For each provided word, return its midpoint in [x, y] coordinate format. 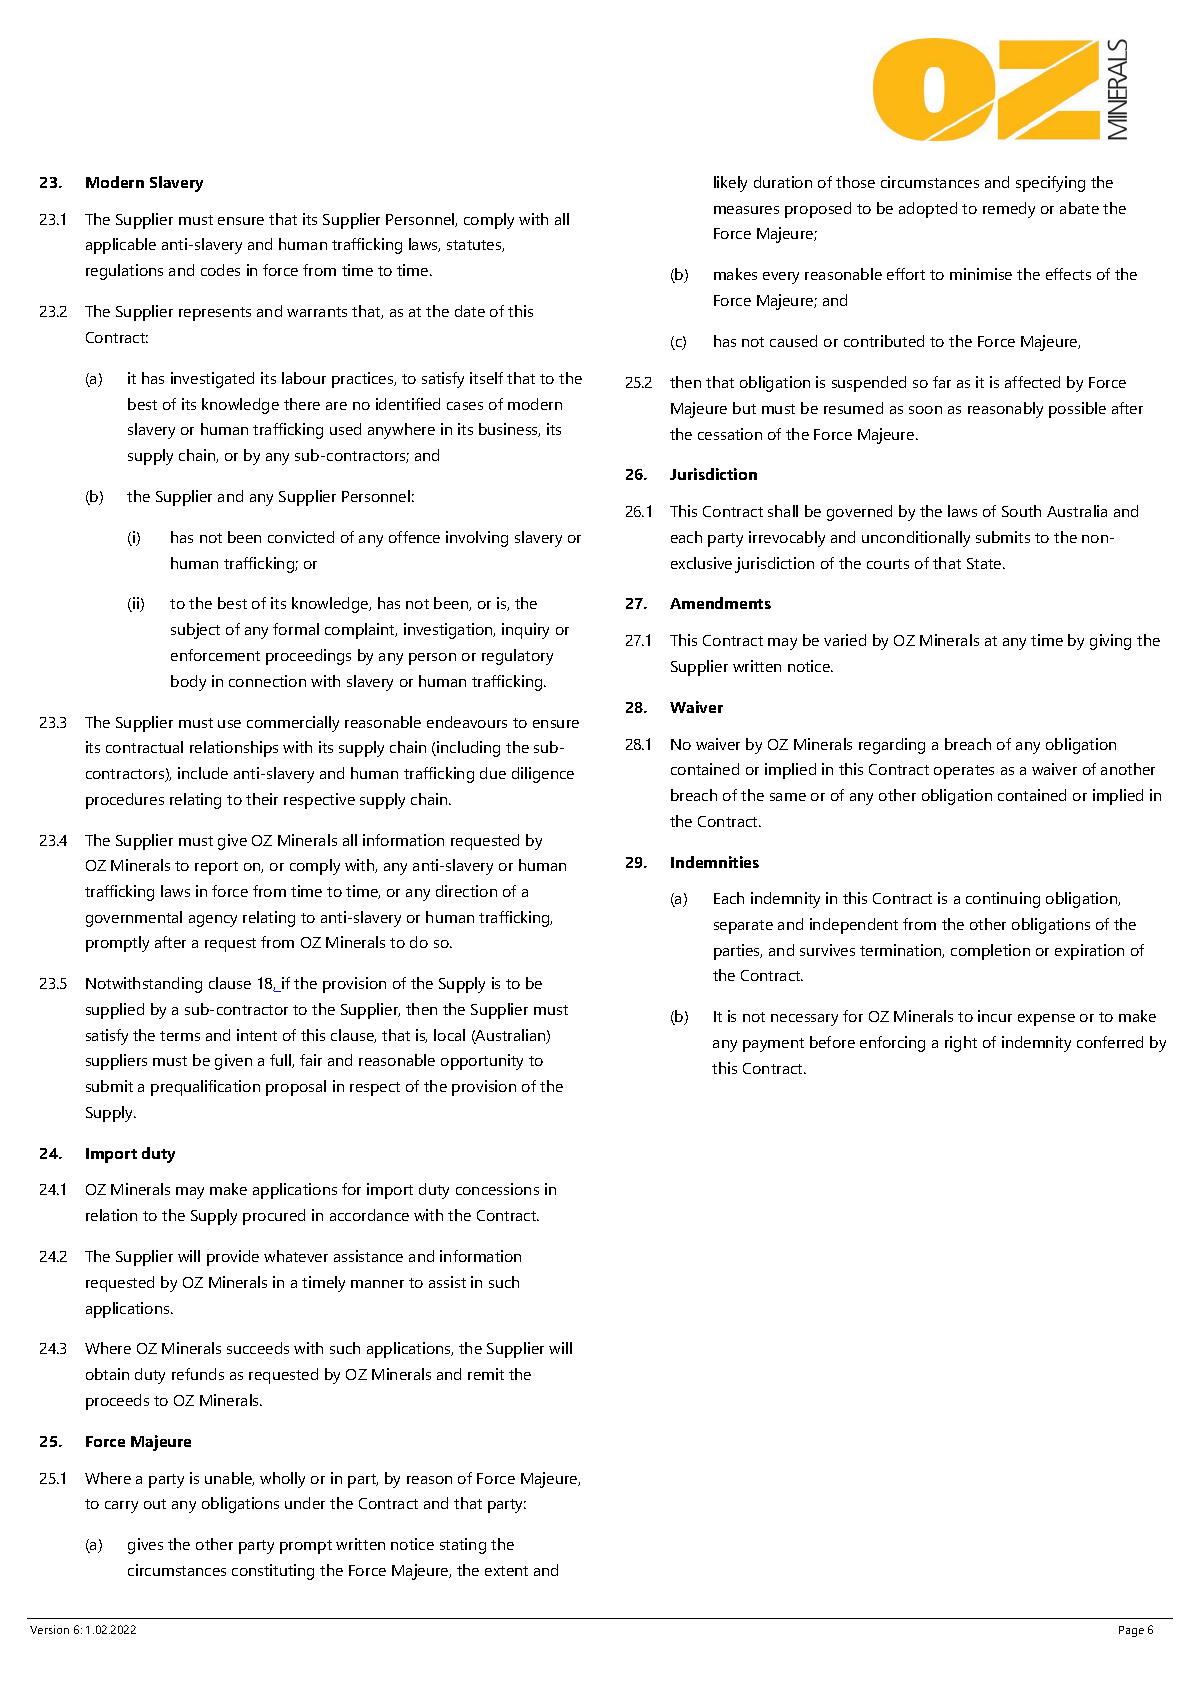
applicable [121, 246]
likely [730, 184]
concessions [497, 1189]
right [961, 1044]
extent [506, 1571]
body [188, 683]
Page [1131, 1631]
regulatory [517, 657]
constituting [273, 1572]
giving [1110, 642]
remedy [1009, 210]
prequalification [205, 1088]
